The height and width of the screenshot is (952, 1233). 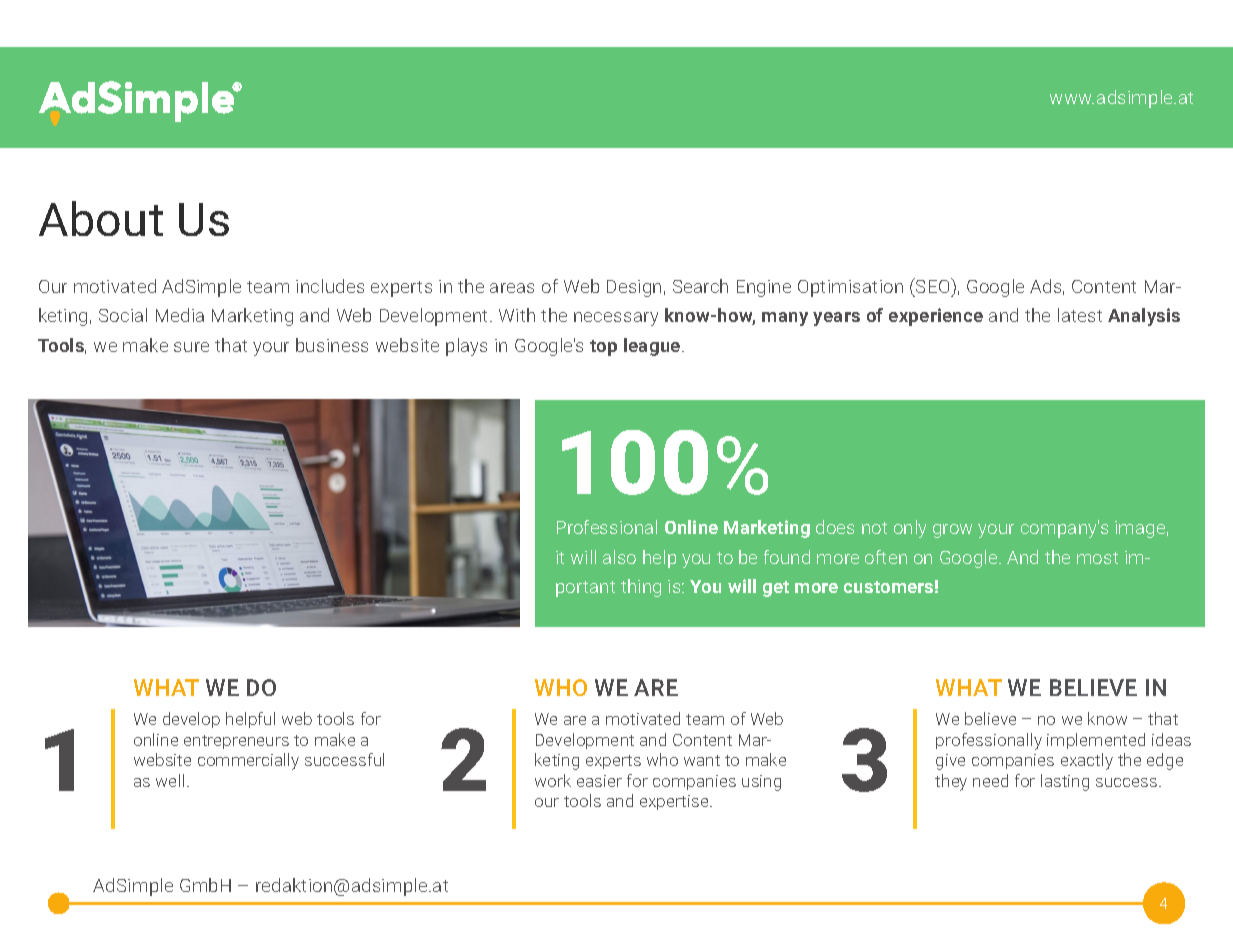 What do you see at coordinates (619, 557) in the screenshot?
I see `also` at bounding box center [619, 557].
